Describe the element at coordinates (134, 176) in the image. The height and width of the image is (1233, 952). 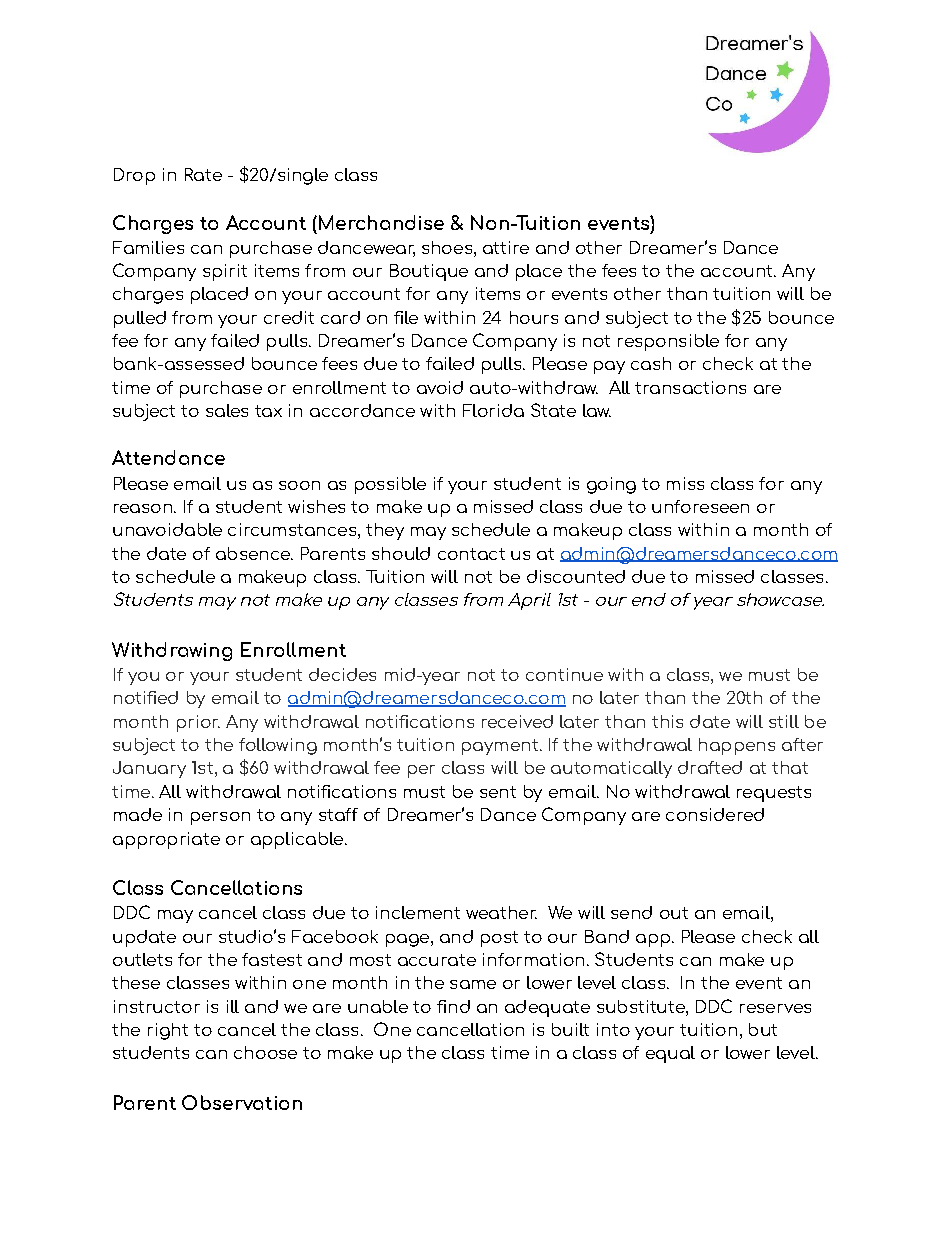
I see `Drop` at that location.
